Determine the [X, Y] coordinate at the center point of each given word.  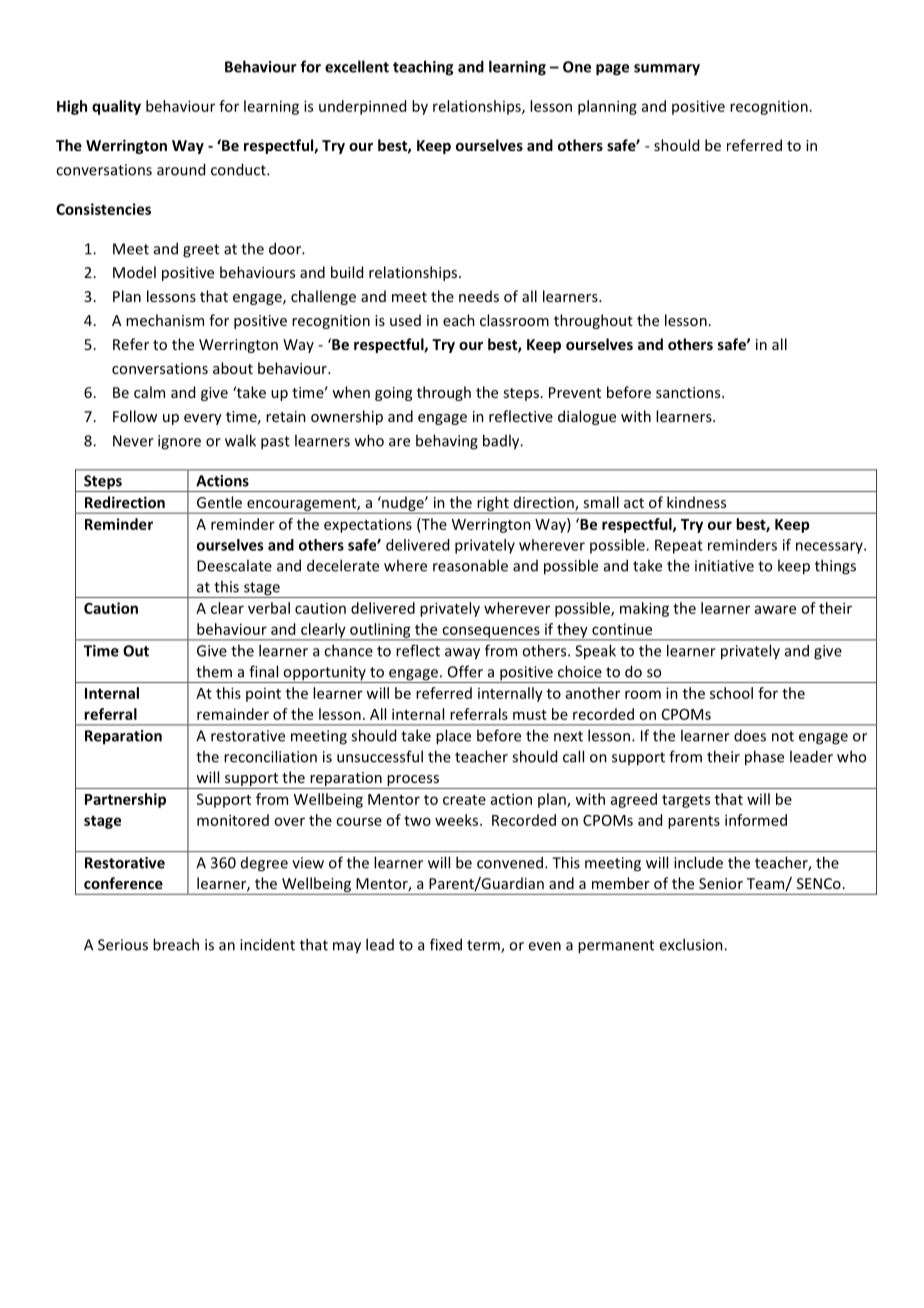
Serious [123, 945]
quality [116, 107]
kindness [696, 502]
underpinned [362, 107]
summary [667, 70]
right [493, 504]
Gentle [219, 502]
